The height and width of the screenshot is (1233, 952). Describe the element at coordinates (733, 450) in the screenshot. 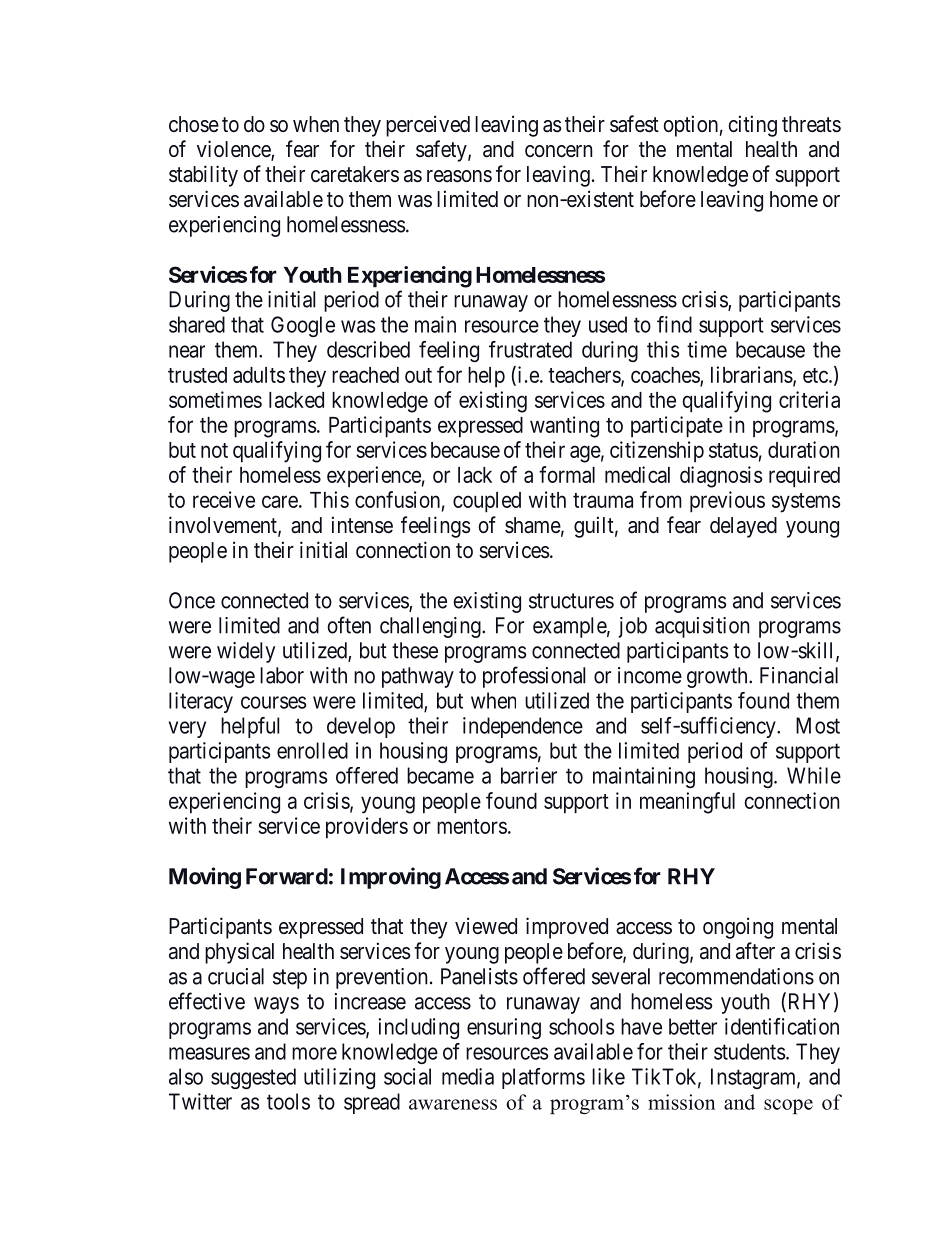

I see `status` at that location.
